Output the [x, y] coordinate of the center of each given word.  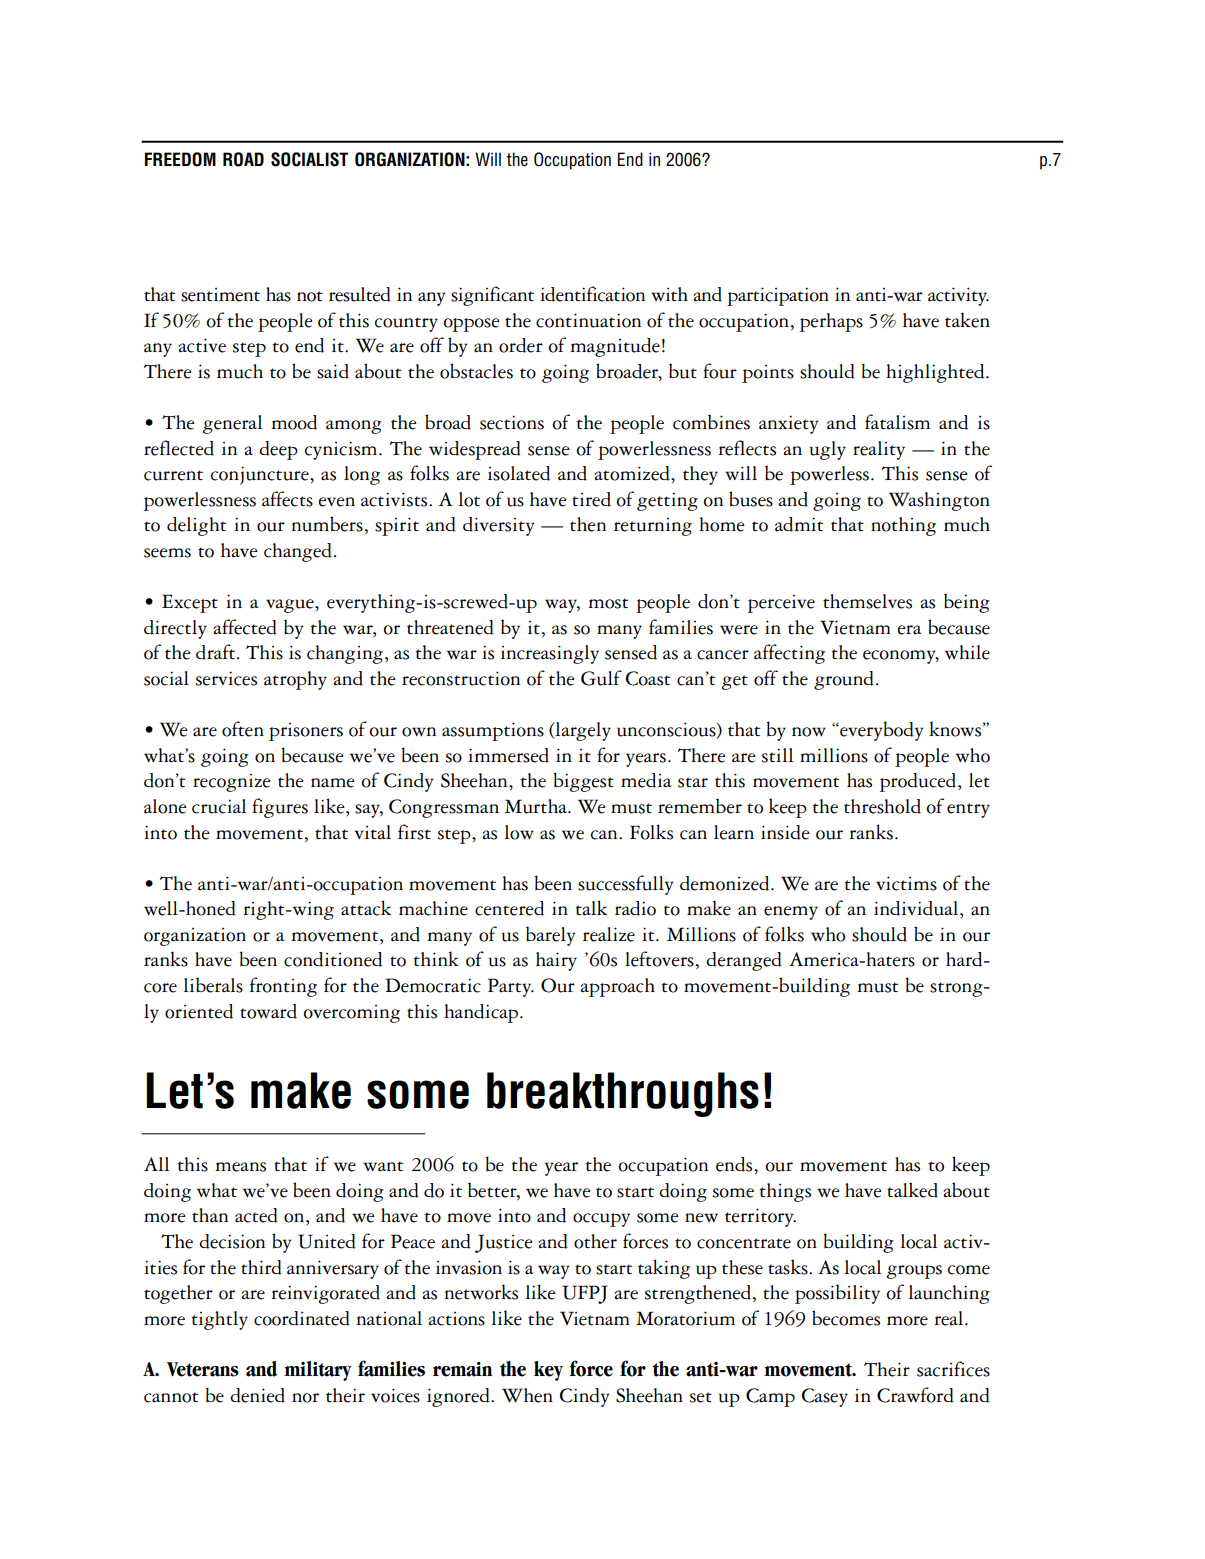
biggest [583, 782]
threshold [882, 806]
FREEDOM [180, 159]
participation [778, 296]
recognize [232, 783]
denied [257, 1395]
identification [592, 294]
